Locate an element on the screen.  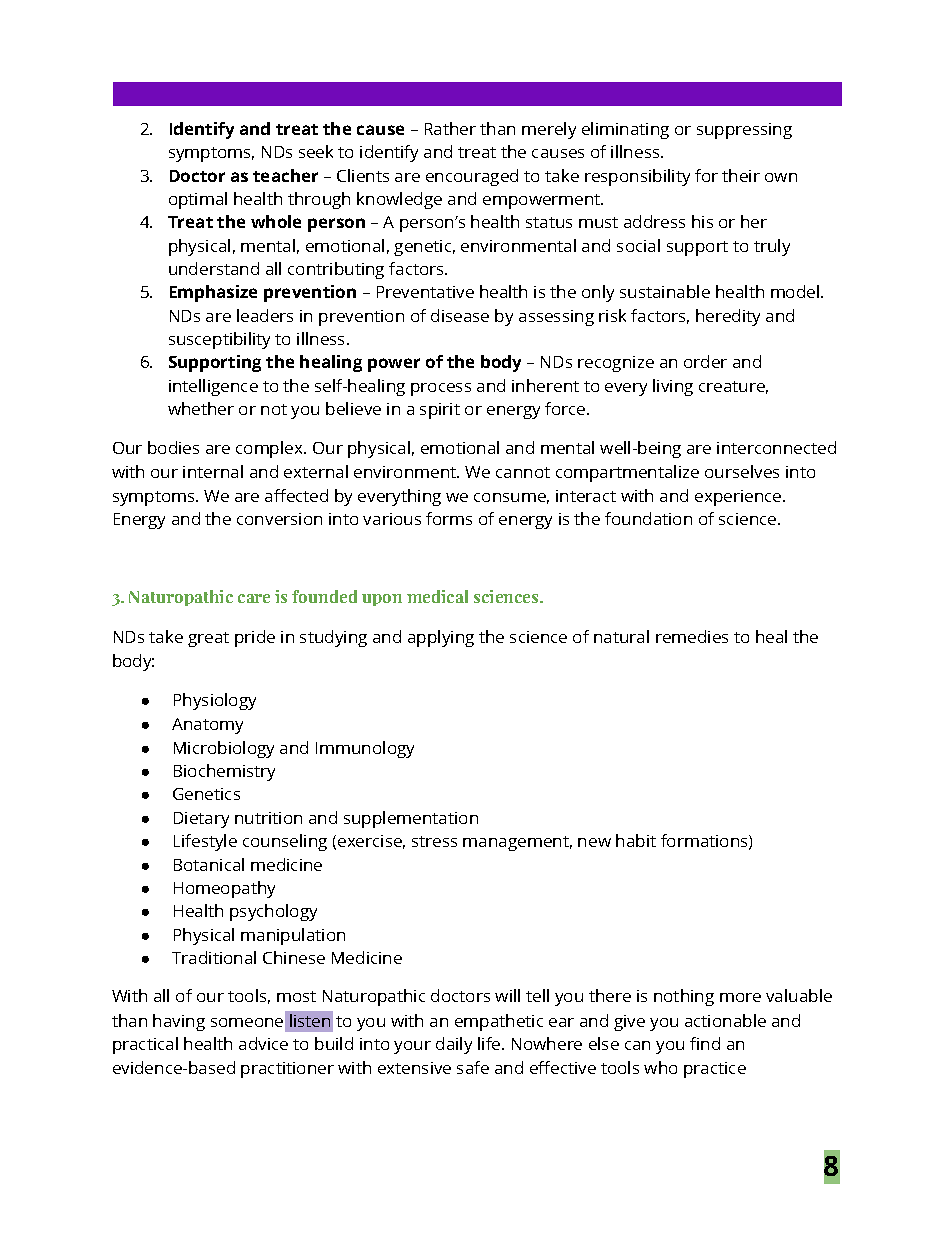
medical is located at coordinates (437, 596).
